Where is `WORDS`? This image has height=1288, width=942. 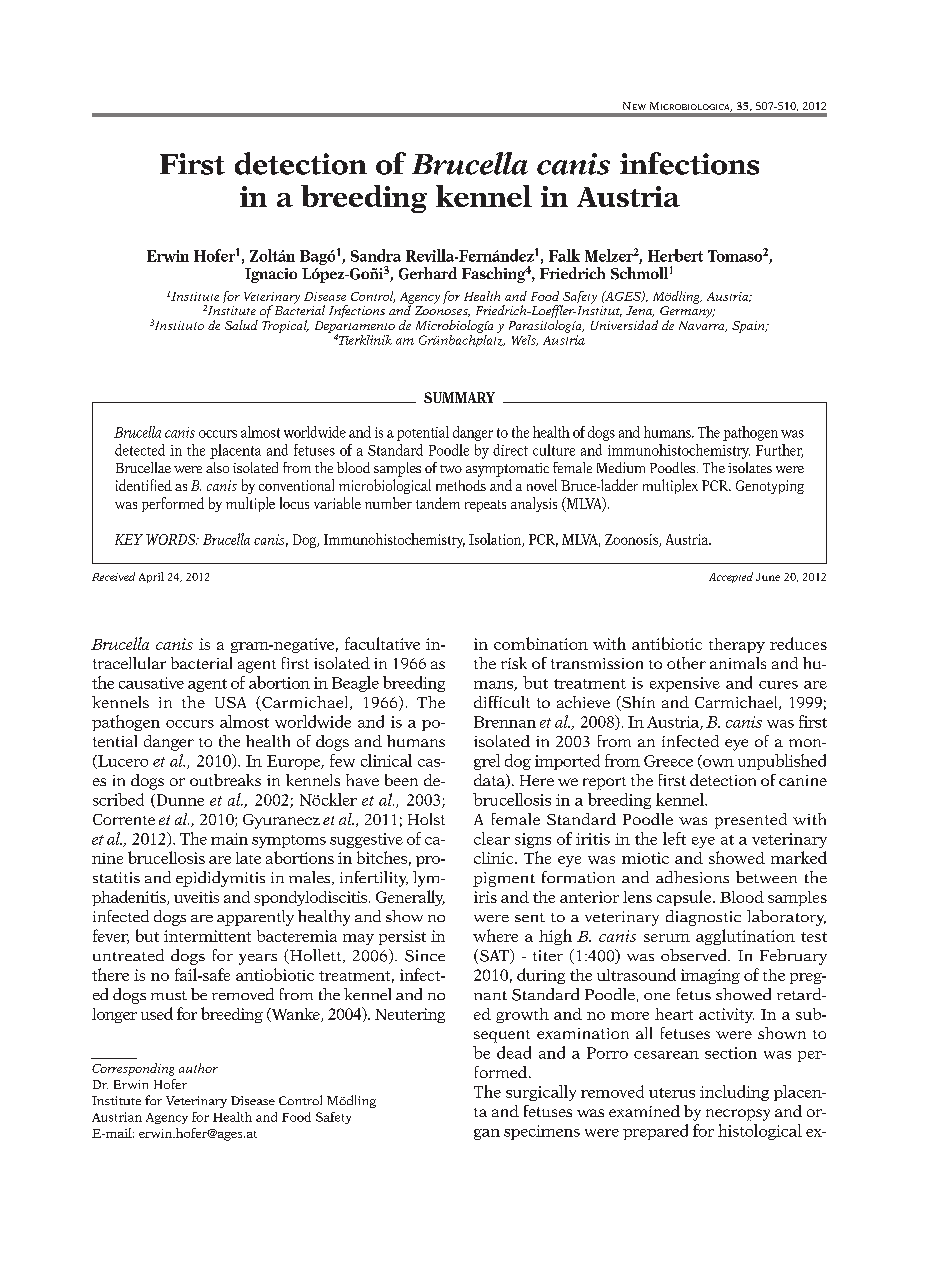 WORDS is located at coordinates (172, 539).
